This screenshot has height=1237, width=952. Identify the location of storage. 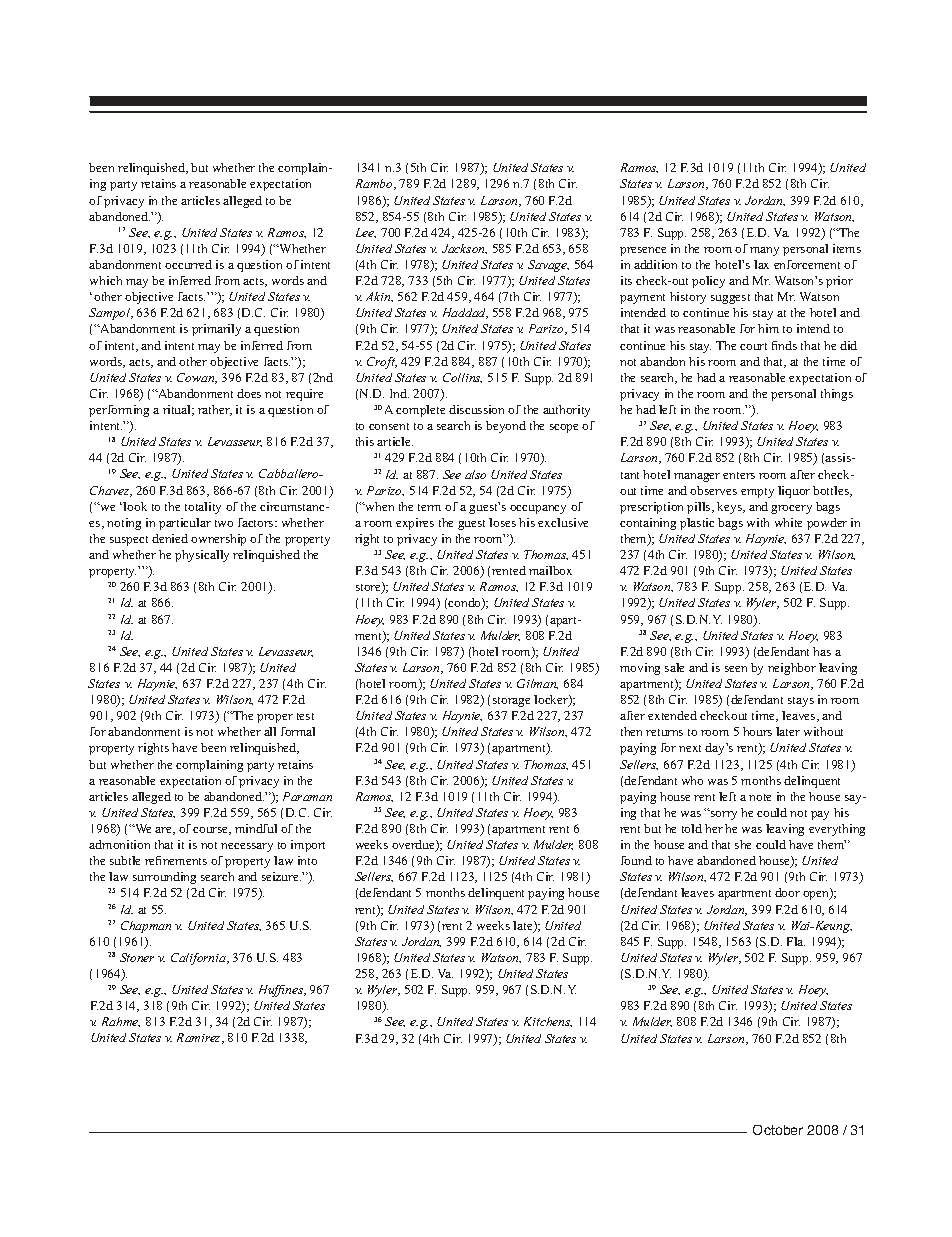
(511, 702).
